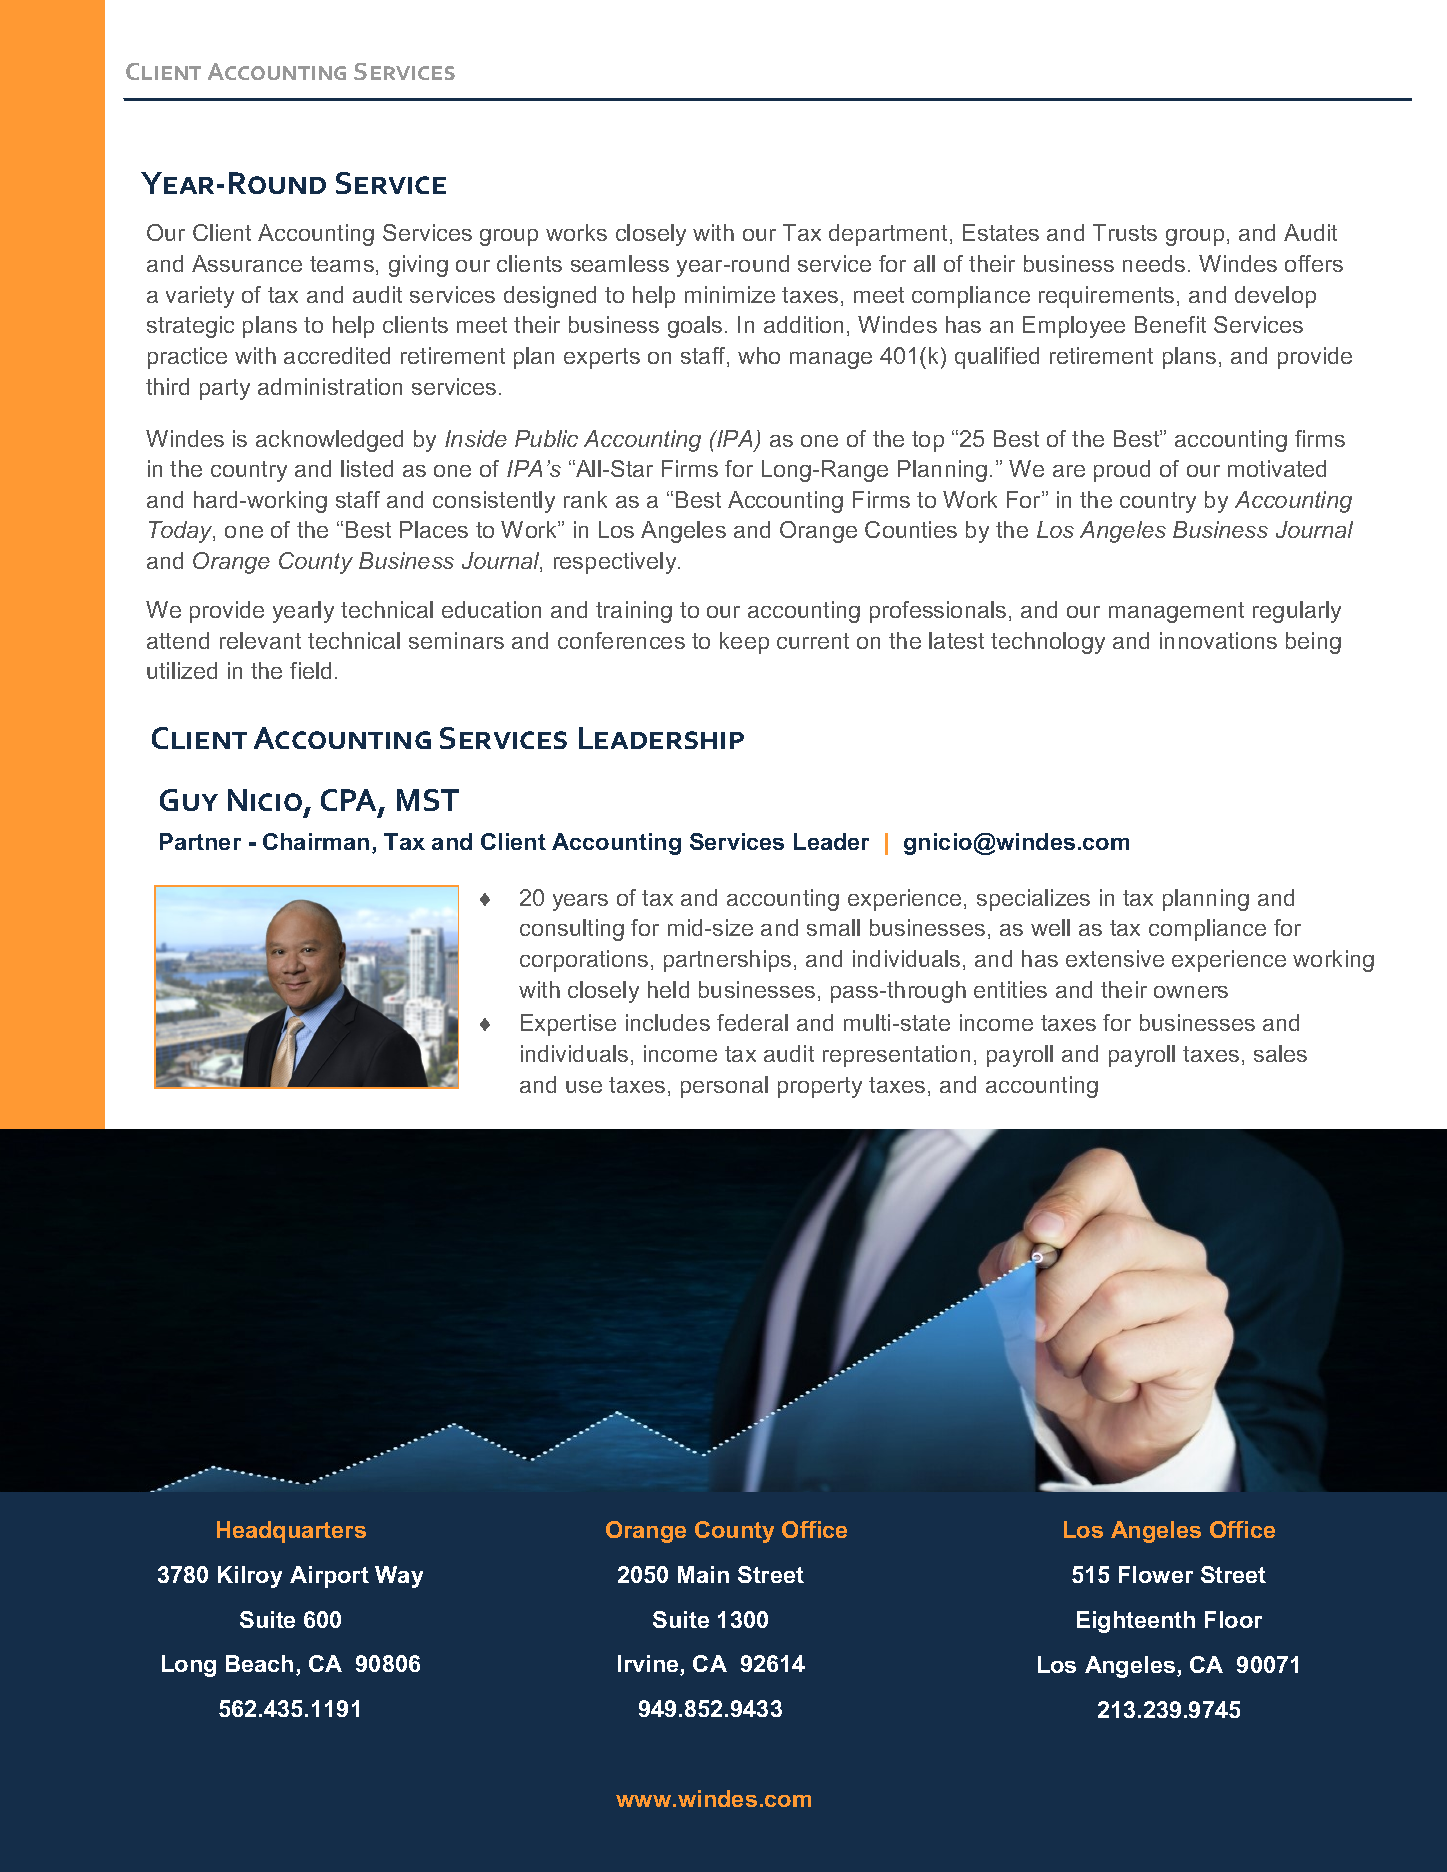 This screenshot has height=1872, width=1447. Describe the element at coordinates (744, 643) in the screenshot. I see `keep` at that location.
